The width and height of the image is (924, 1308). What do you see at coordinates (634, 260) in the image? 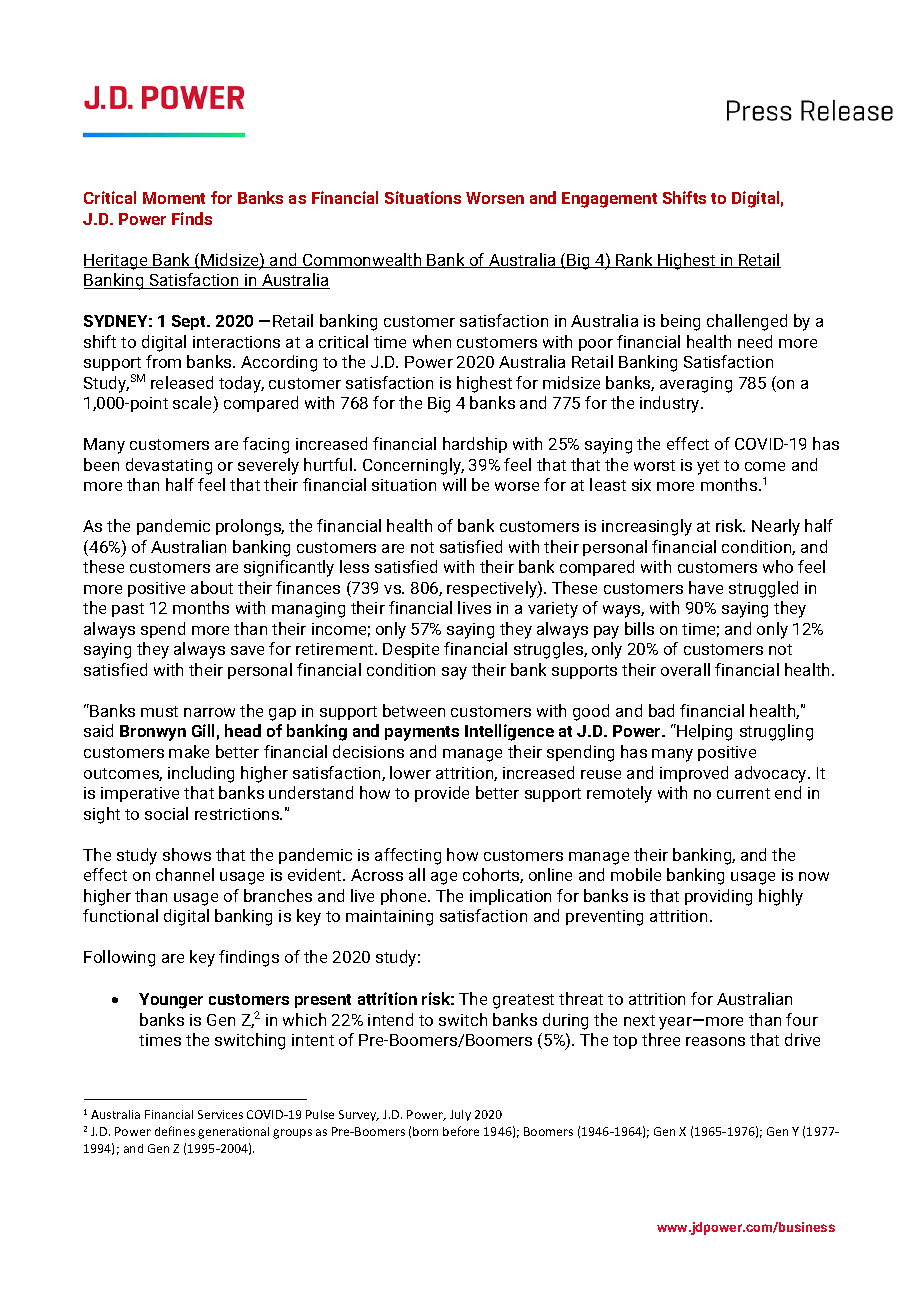
I see `Rank` at bounding box center [634, 260].
